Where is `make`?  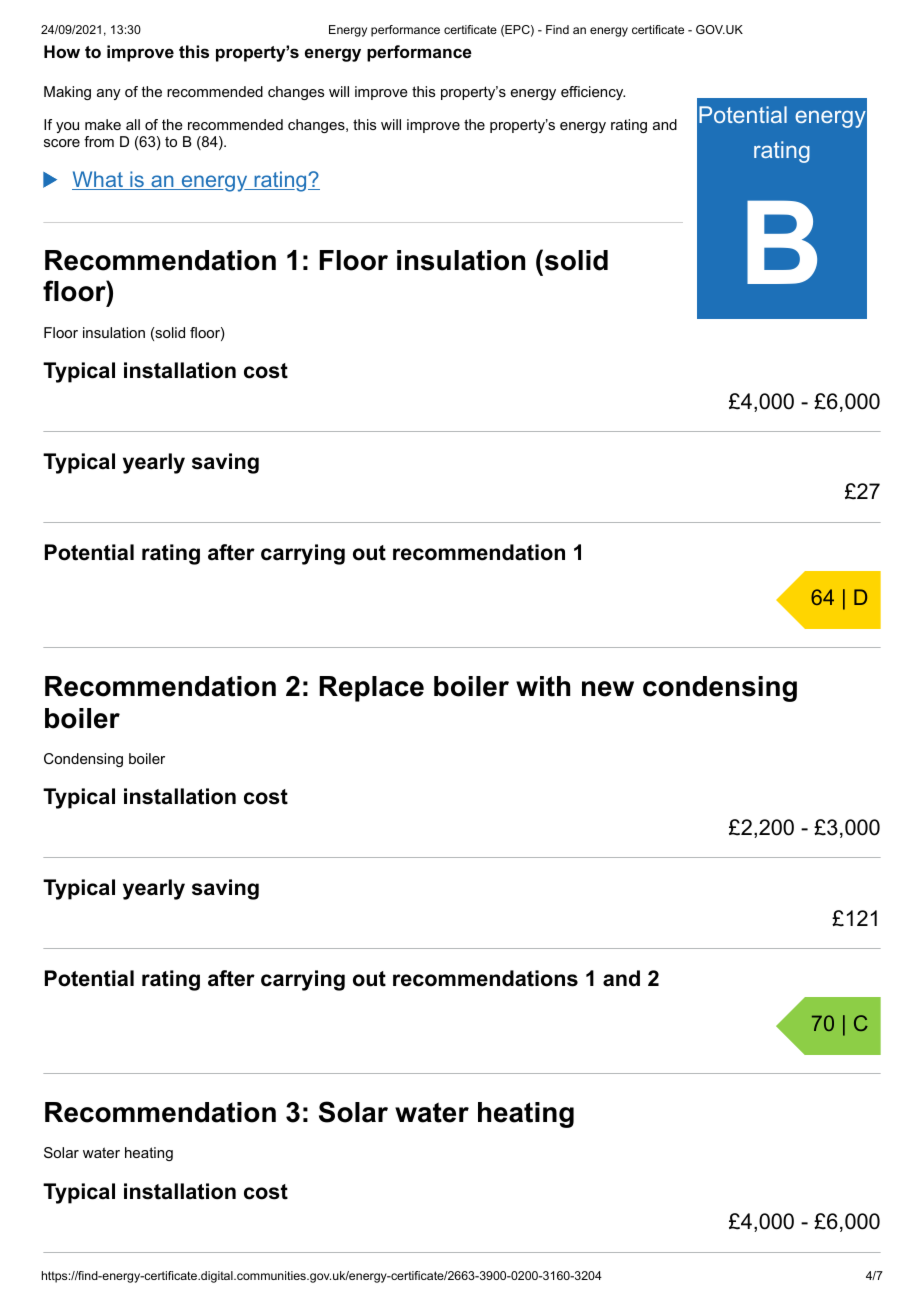 make is located at coordinates (103, 124).
